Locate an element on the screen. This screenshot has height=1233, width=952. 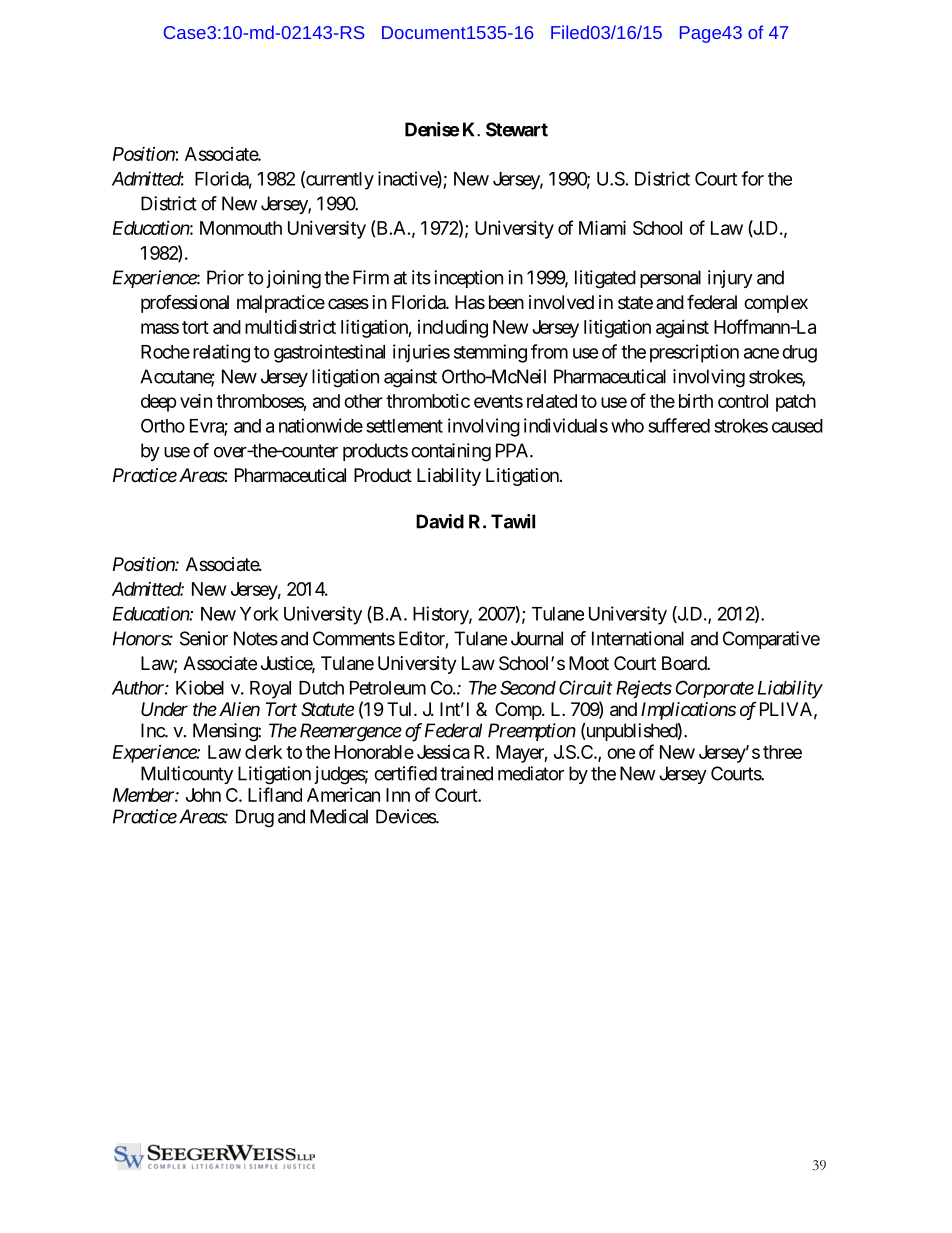
for is located at coordinates (752, 178).
